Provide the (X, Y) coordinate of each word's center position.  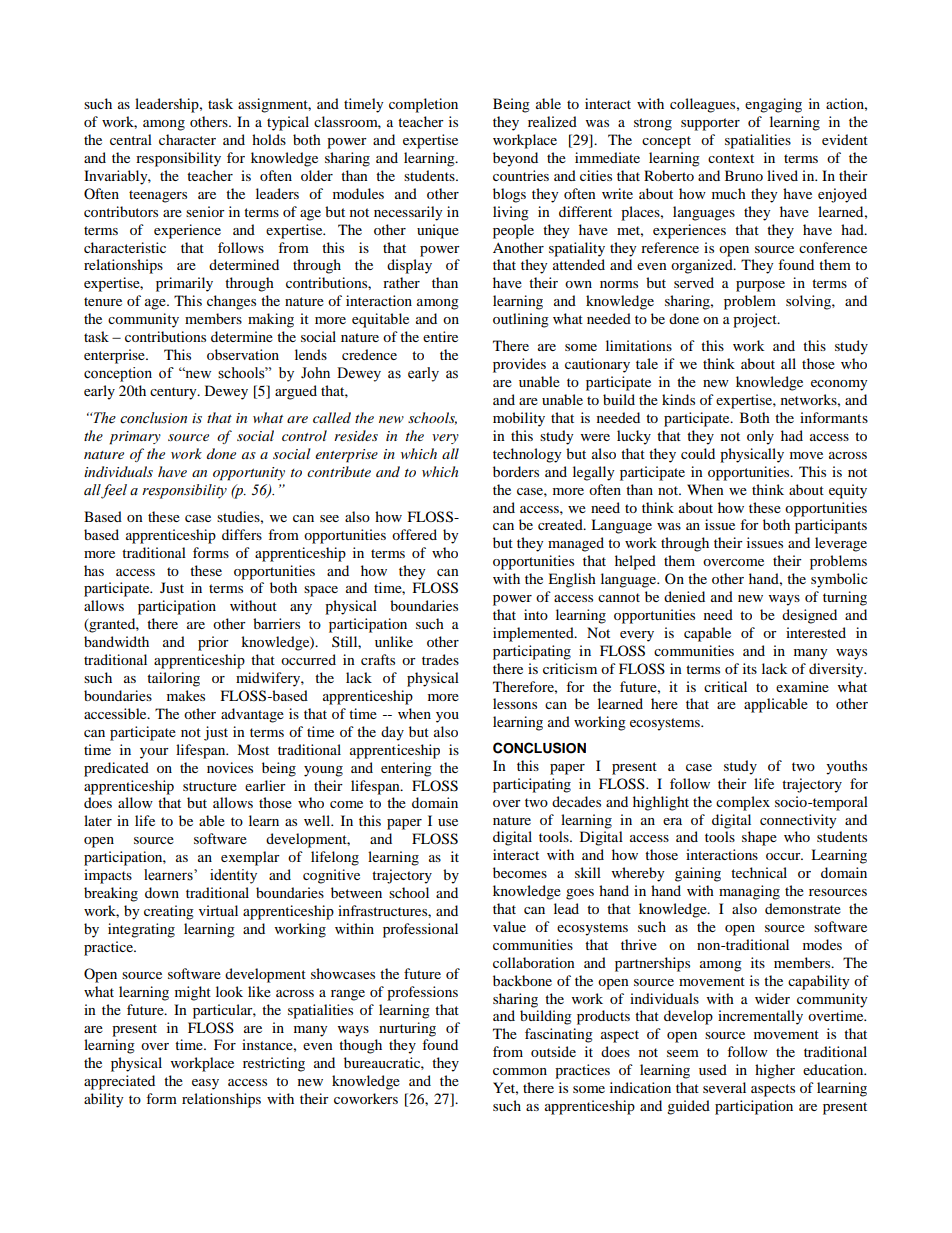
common (520, 1071)
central (131, 139)
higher (775, 1071)
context (731, 158)
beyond (515, 159)
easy (205, 1084)
